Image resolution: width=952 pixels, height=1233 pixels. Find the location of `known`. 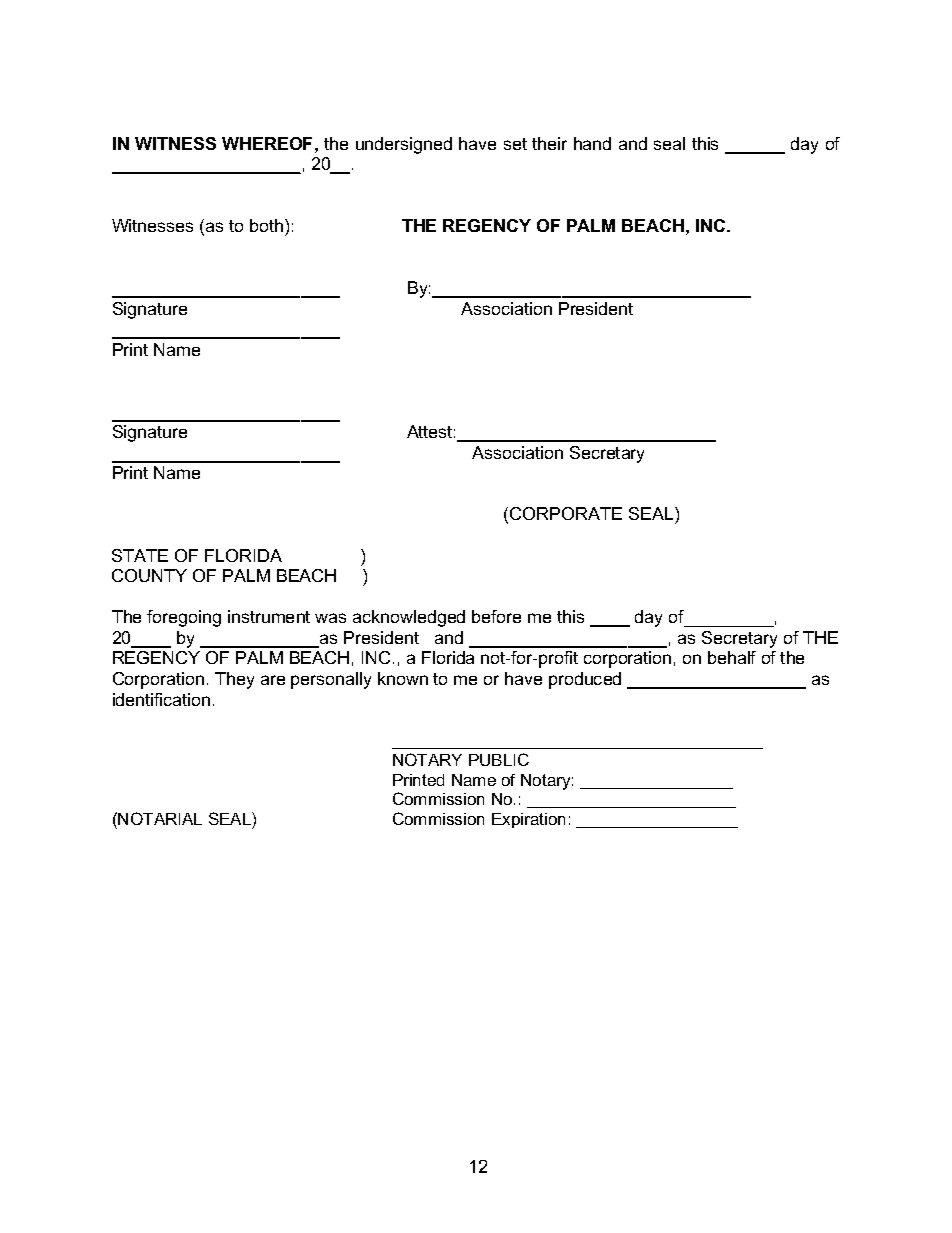

known is located at coordinates (403, 678).
